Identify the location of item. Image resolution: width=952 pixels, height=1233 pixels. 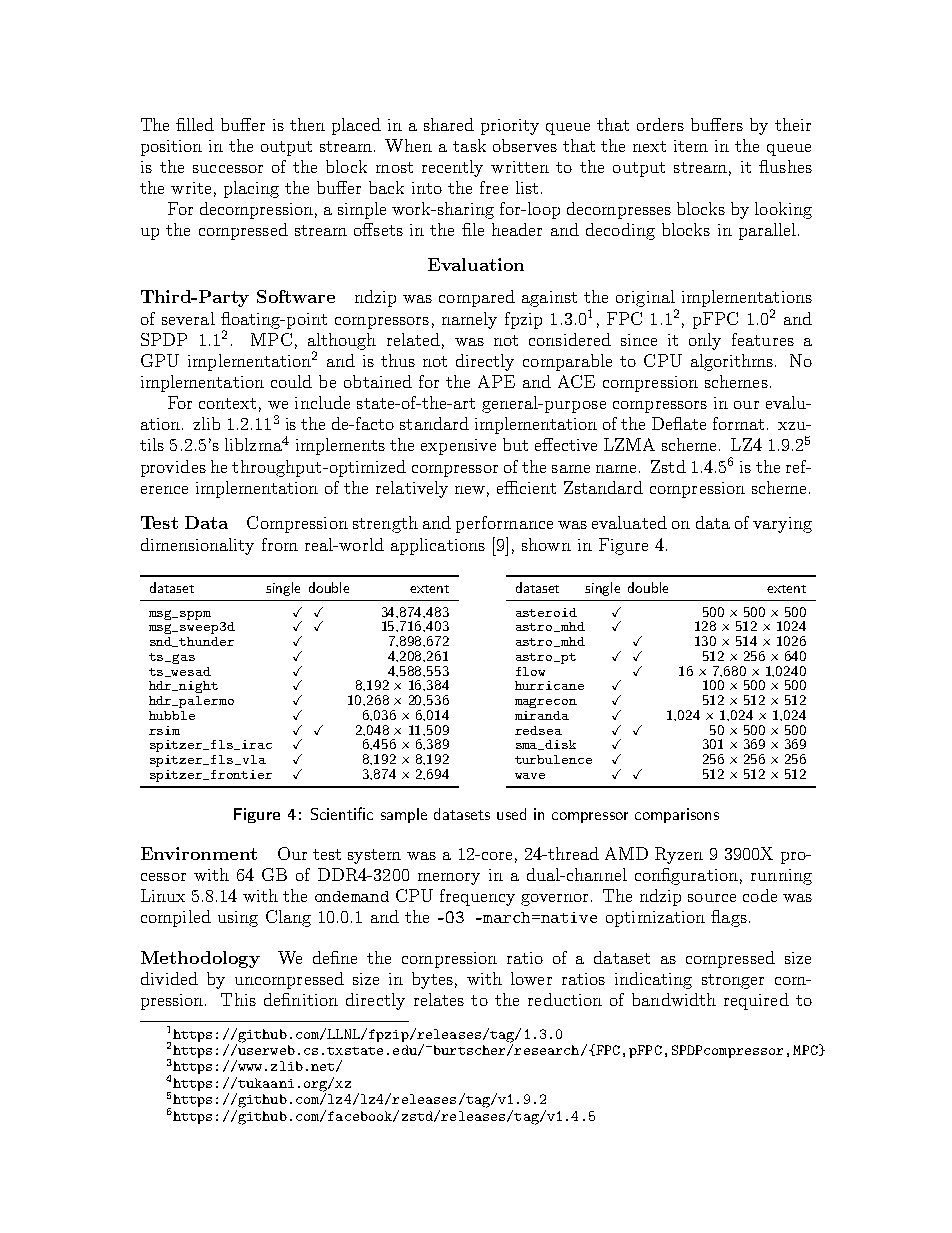
(691, 146).
